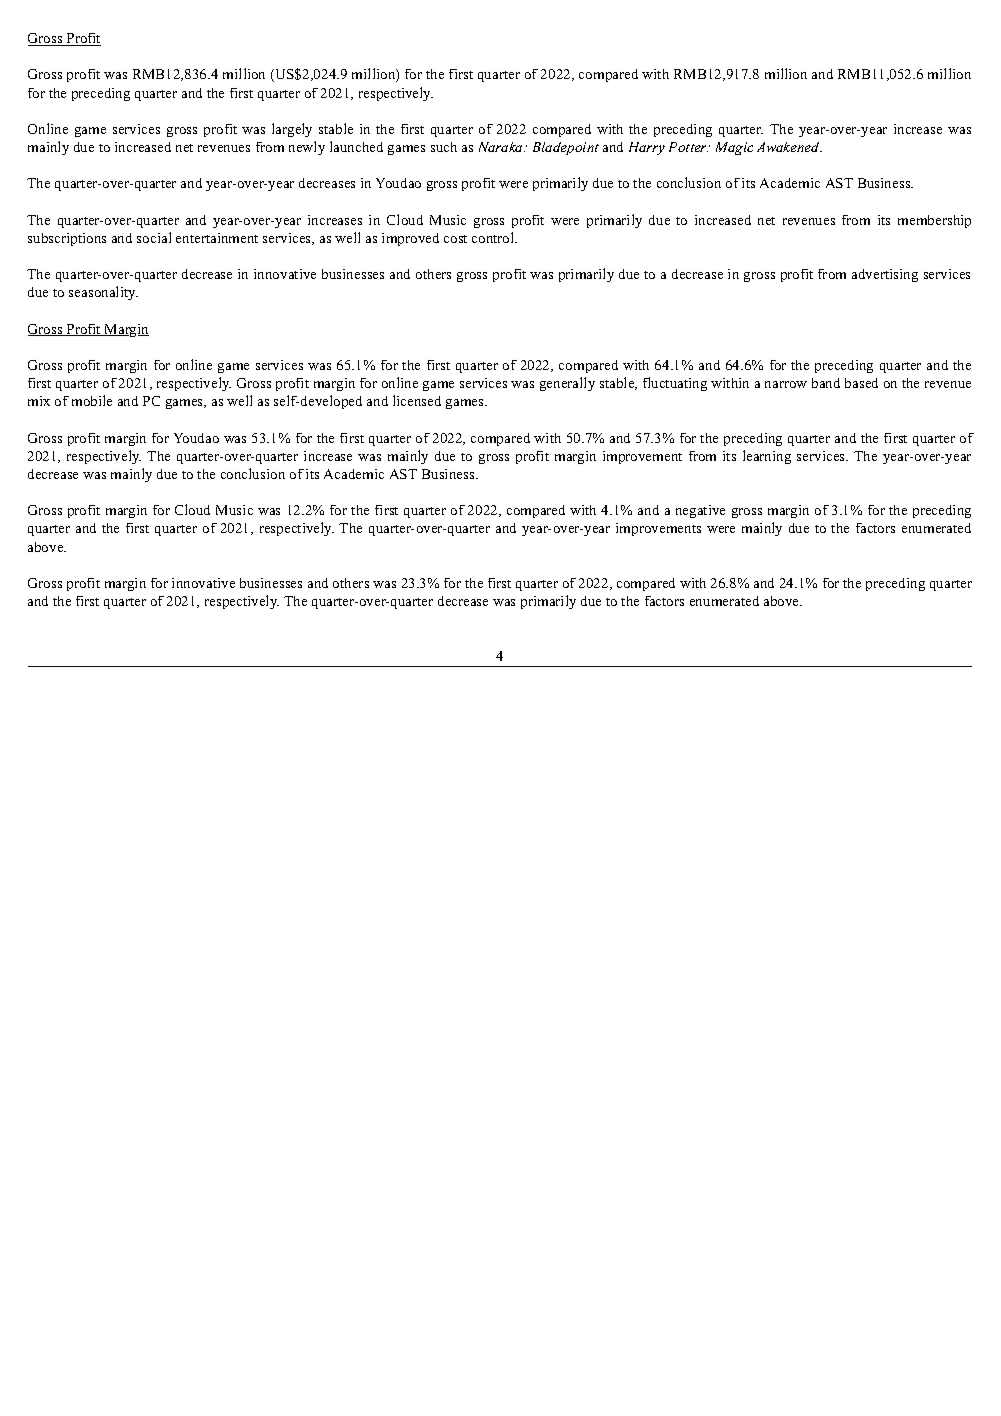 This page has height=1416, width=1001. What do you see at coordinates (885, 275) in the page?
I see `advertising` at bounding box center [885, 275].
